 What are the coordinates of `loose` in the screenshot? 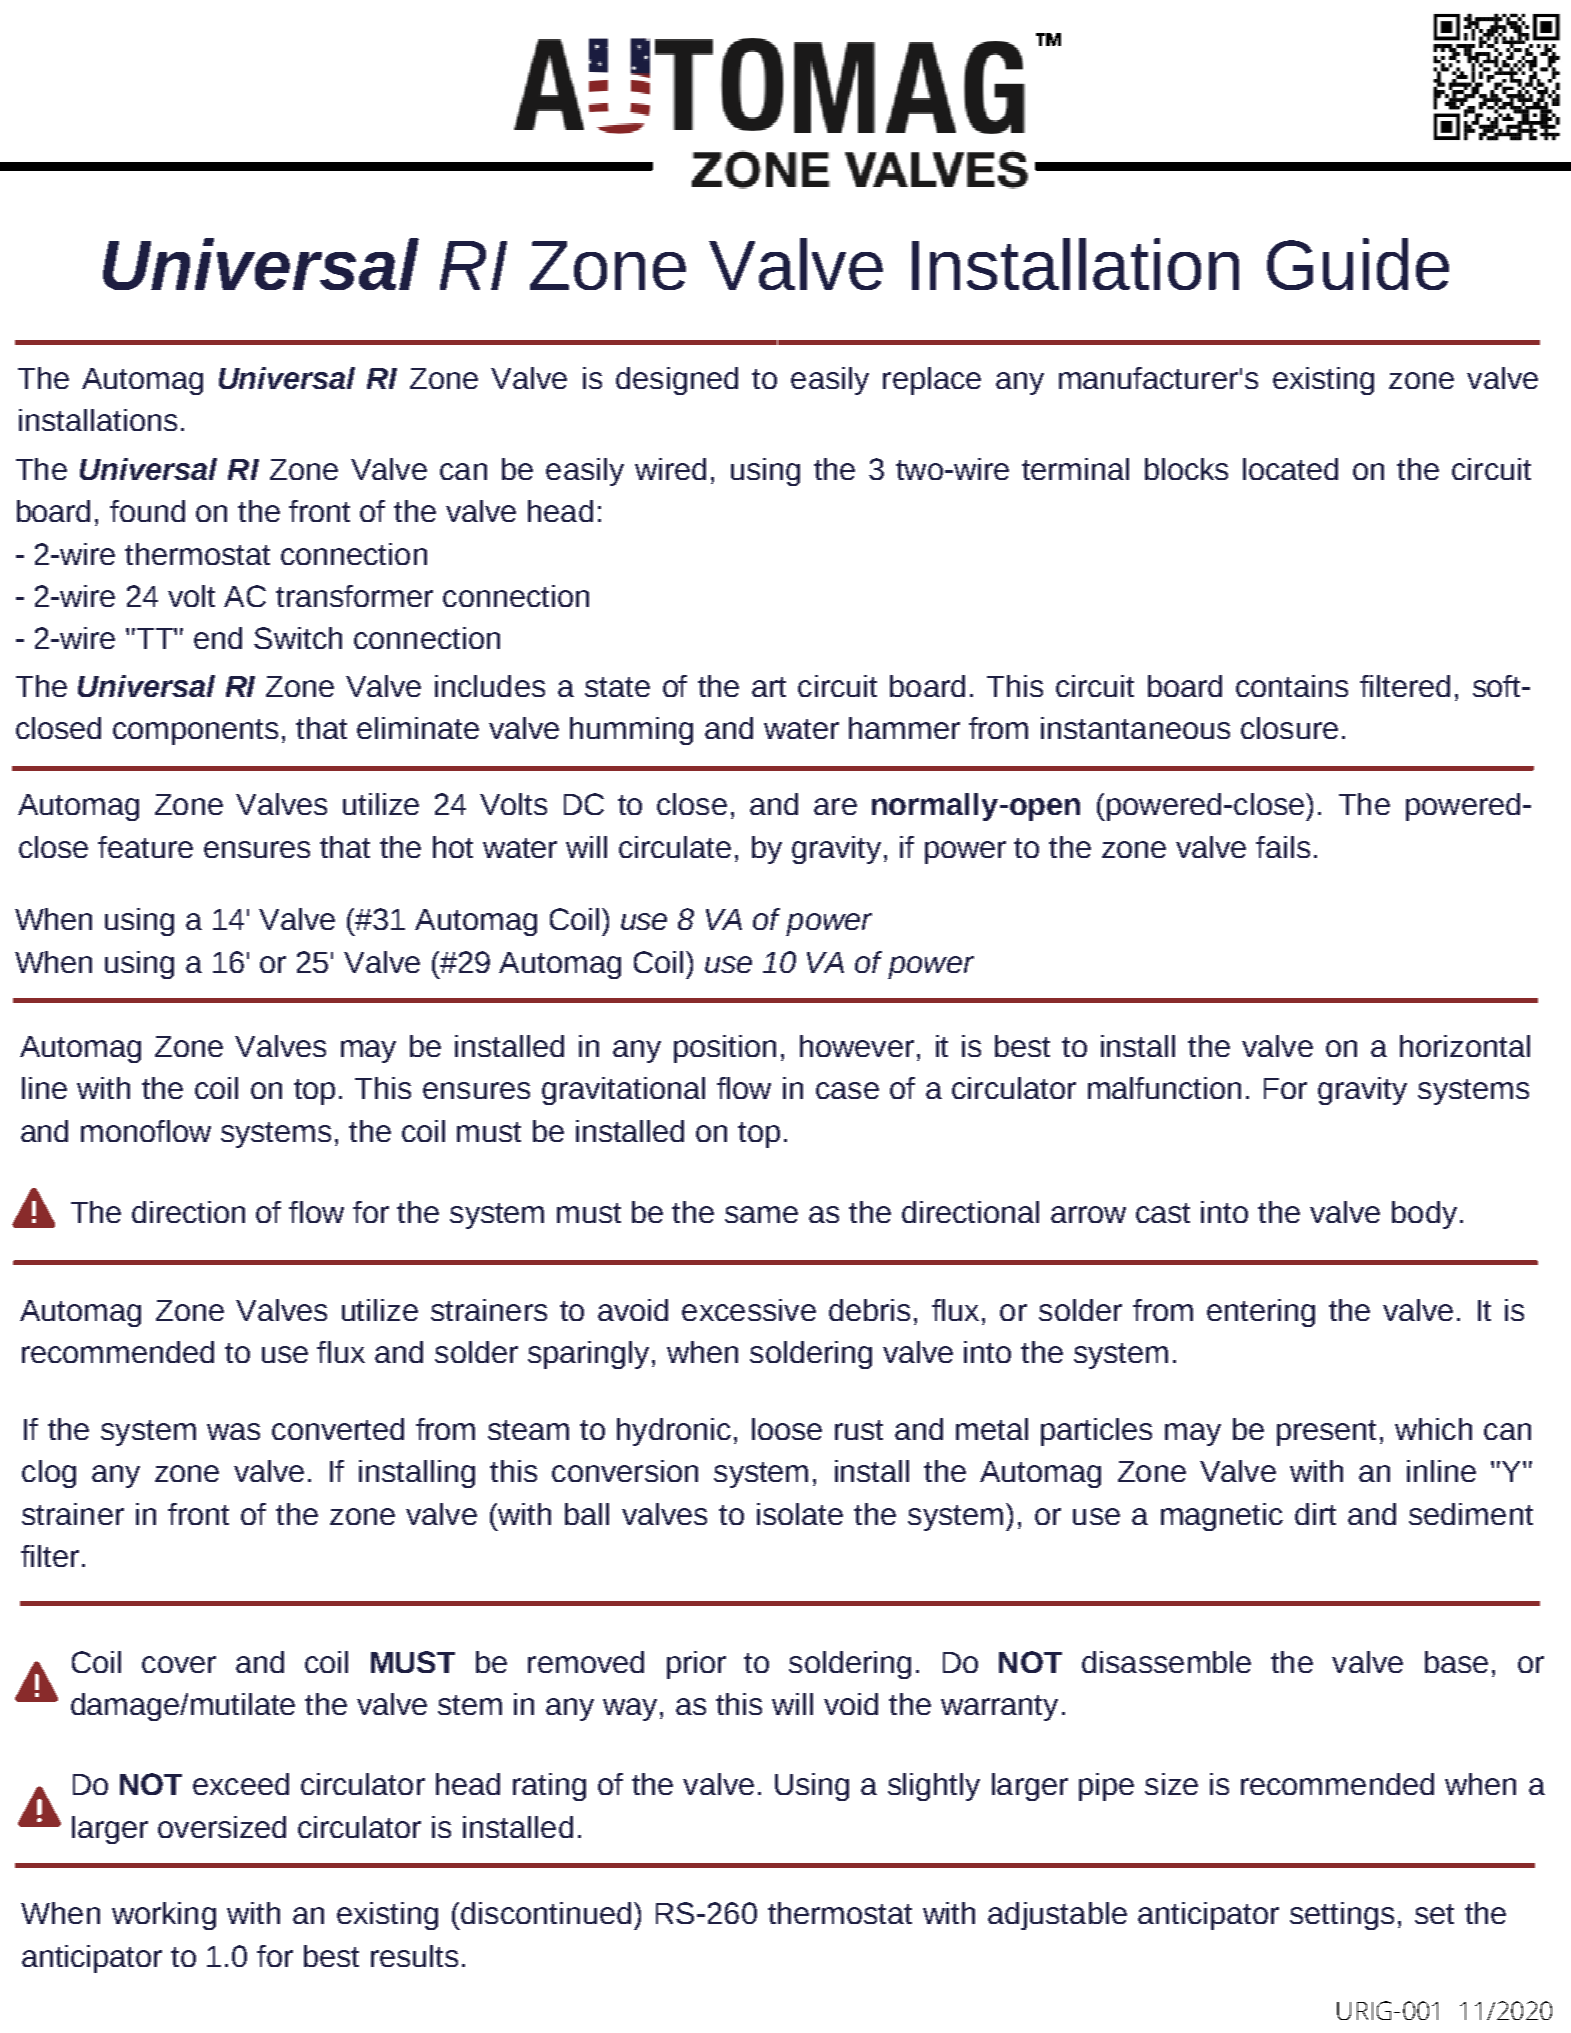 It's located at (787, 1429).
